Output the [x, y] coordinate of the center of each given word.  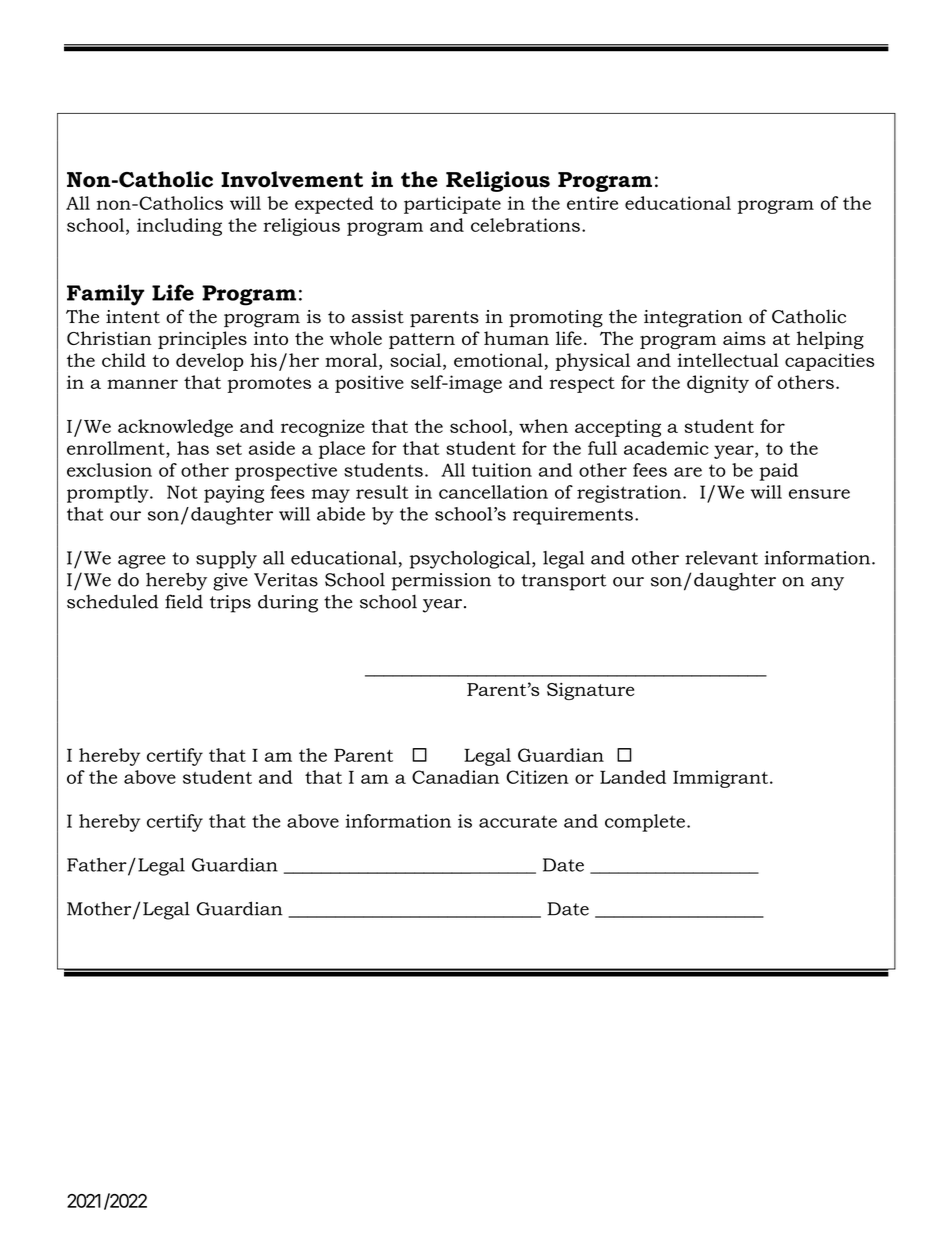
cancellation [493, 492]
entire [592, 203]
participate [452, 205]
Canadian [455, 777]
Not [182, 492]
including [179, 227]
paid [778, 472]
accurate [518, 821]
